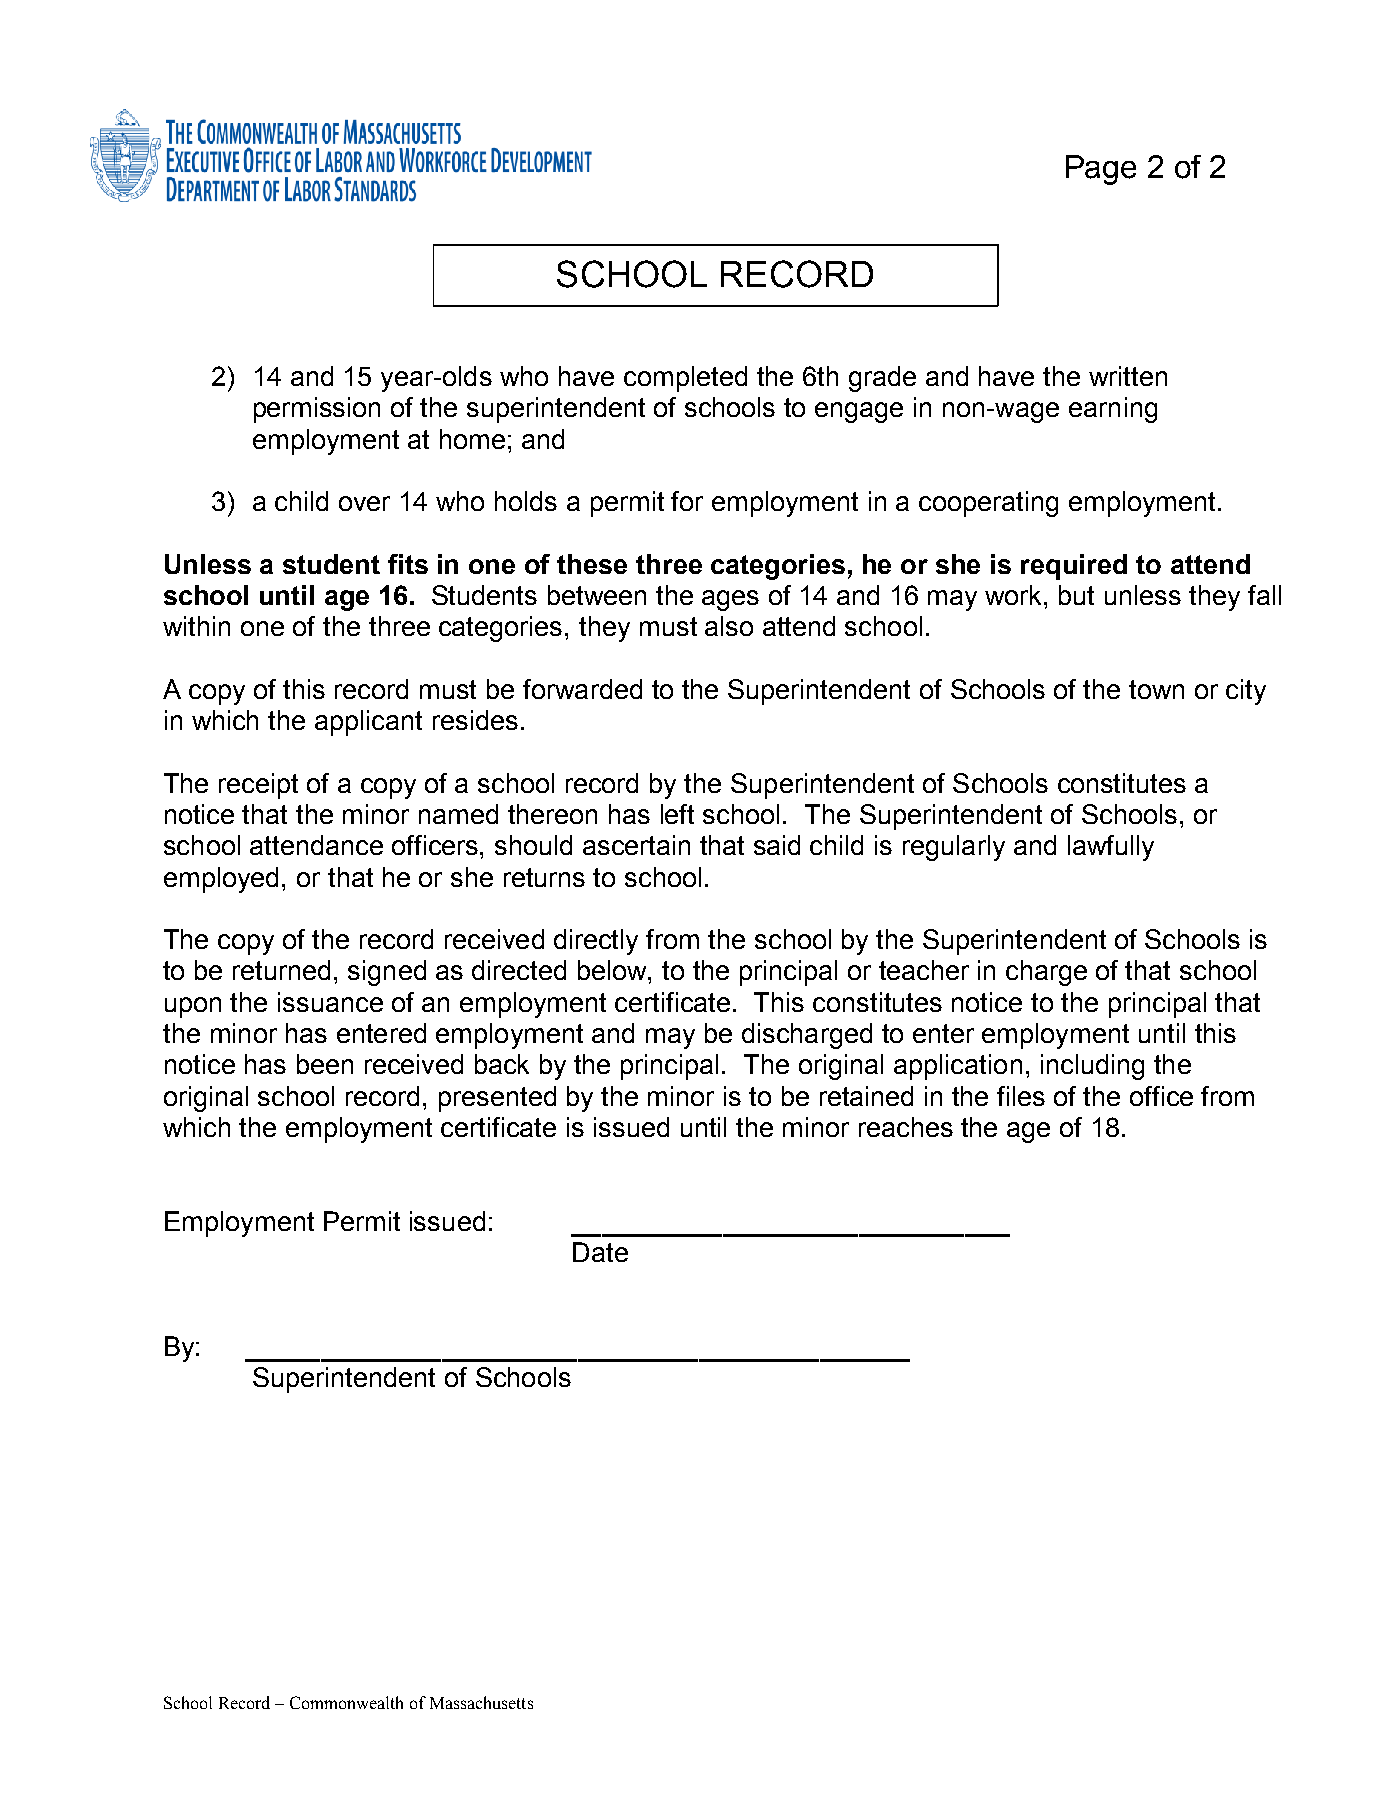 This screenshot has height=1795, width=1387. Describe the element at coordinates (281, 970) in the screenshot. I see `returned` at that location.
